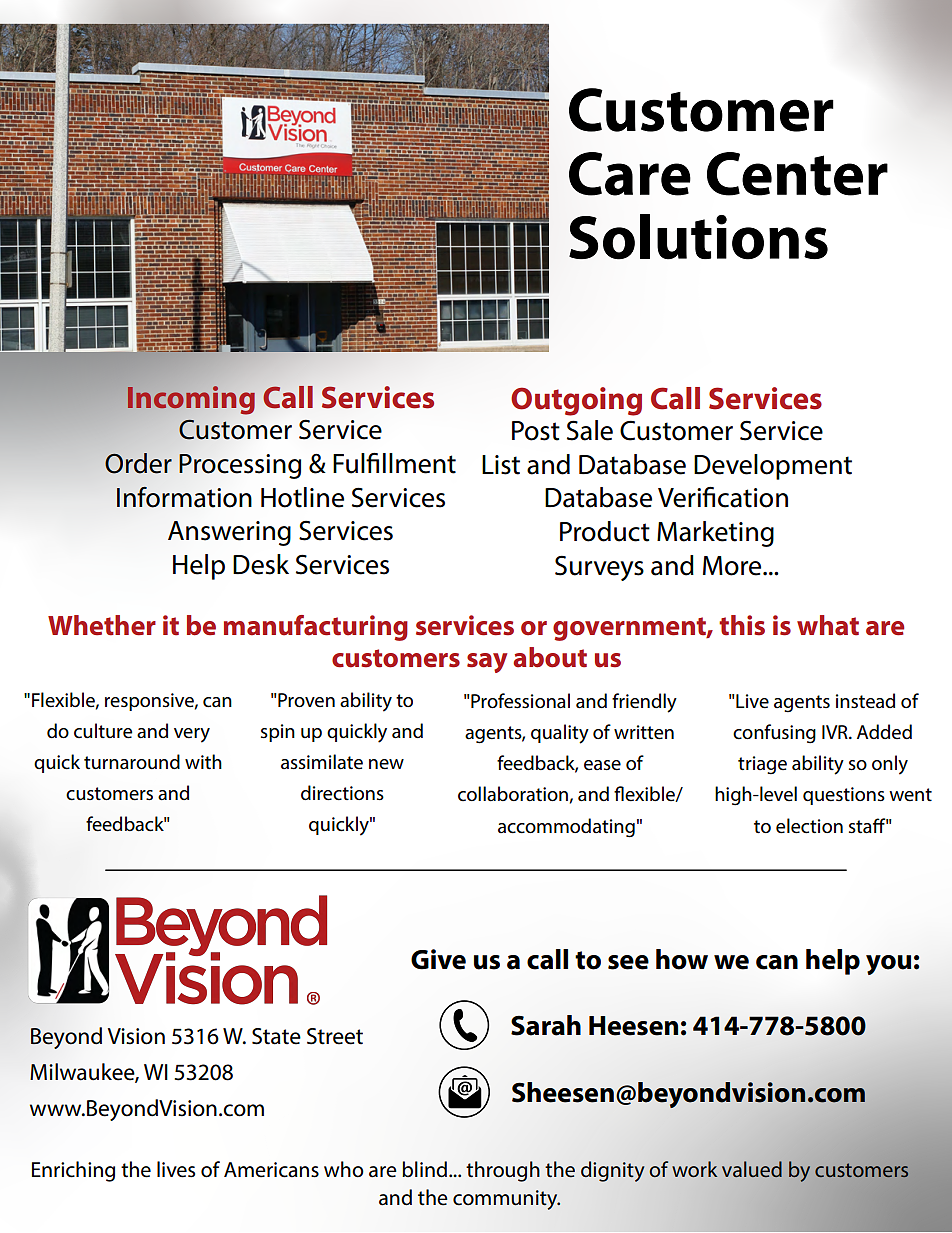 This screenshot has height=1233, width=952. I want to click on Americans, so click(271, 1170).
